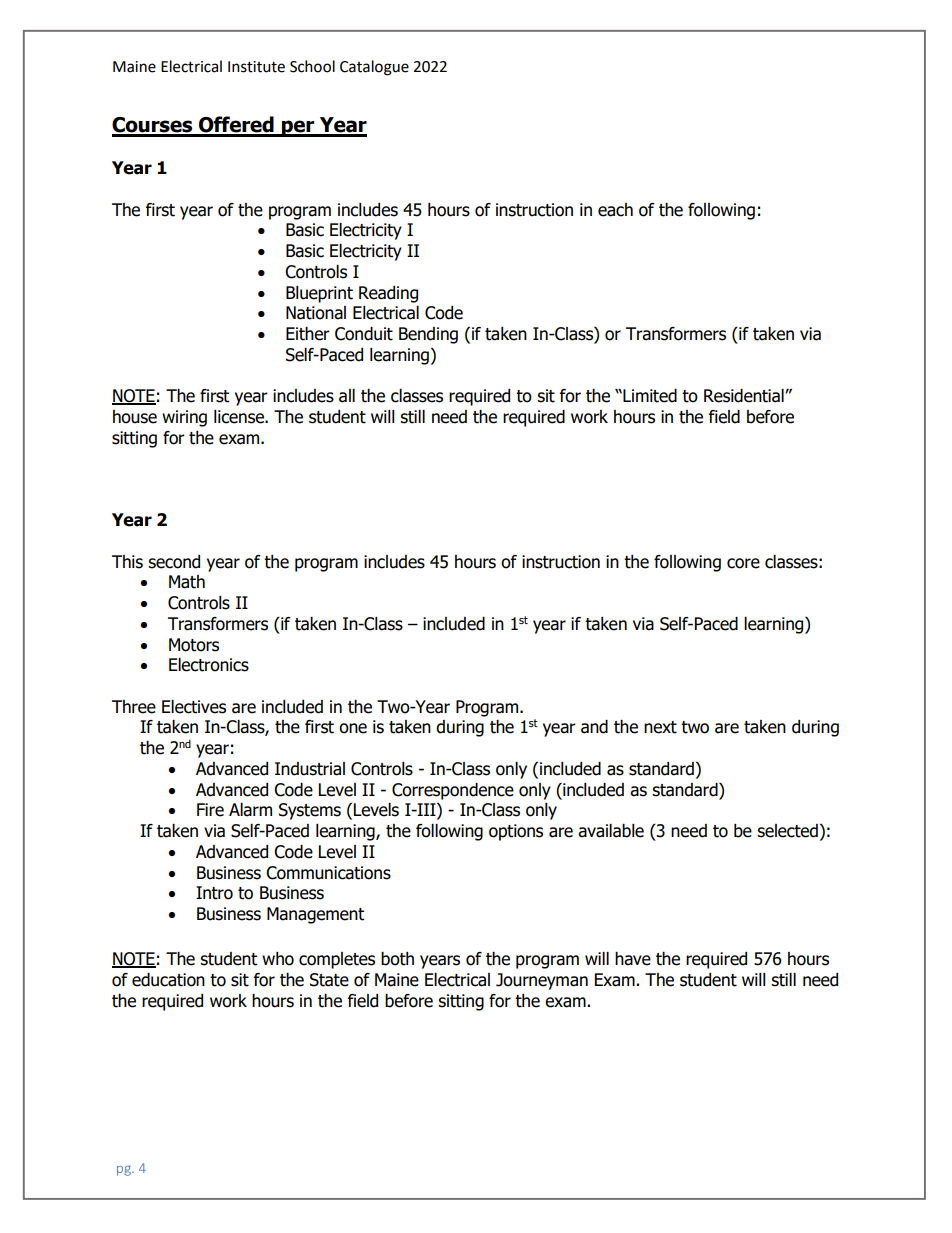 This page has width=952, height=1233. Describe the element at coordinates (633, 959) in the page. I see `have` at that location.
